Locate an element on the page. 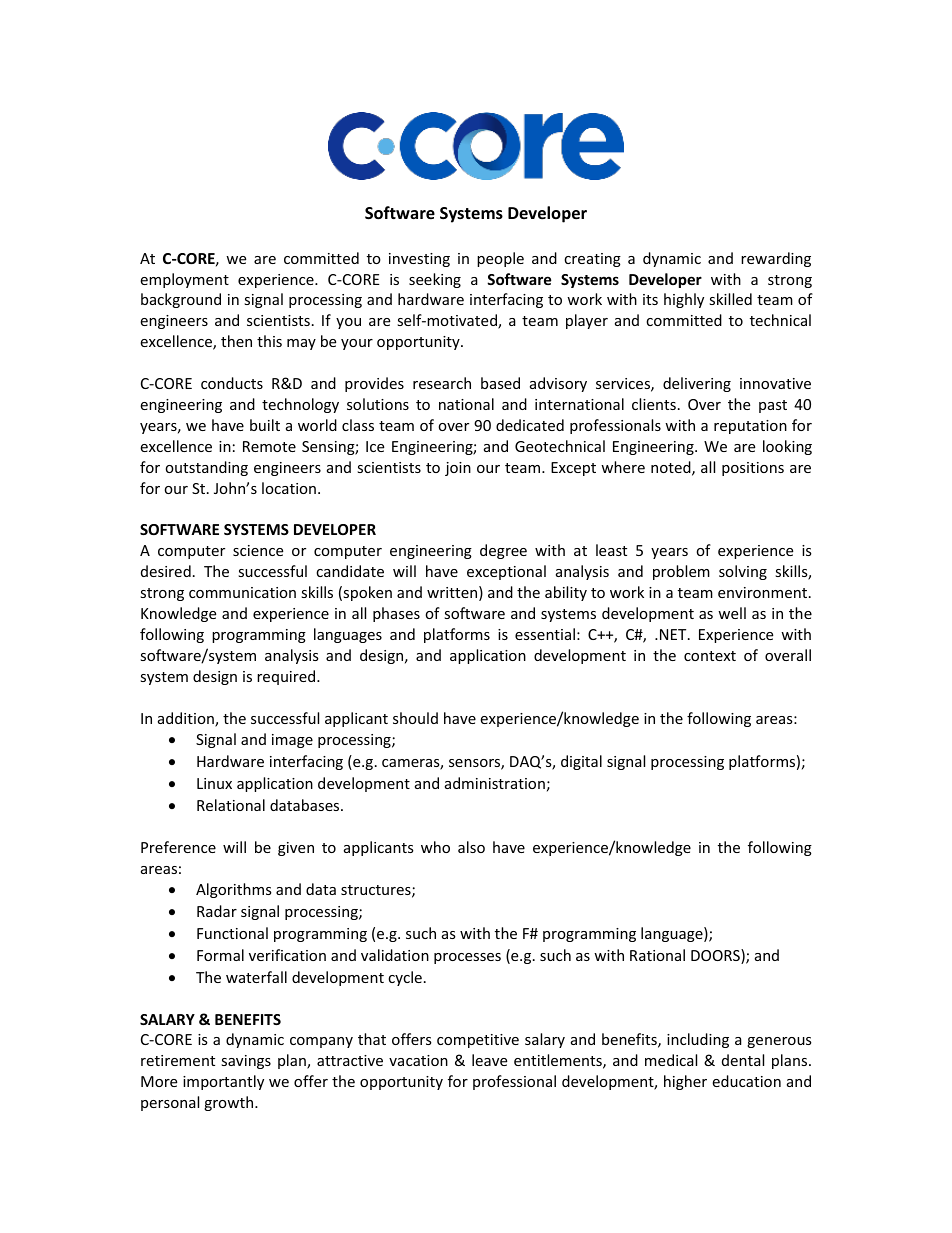 Image resolution: width=952 pixels, height=1233 pixels. employment is located at coordinates (184, 280).
